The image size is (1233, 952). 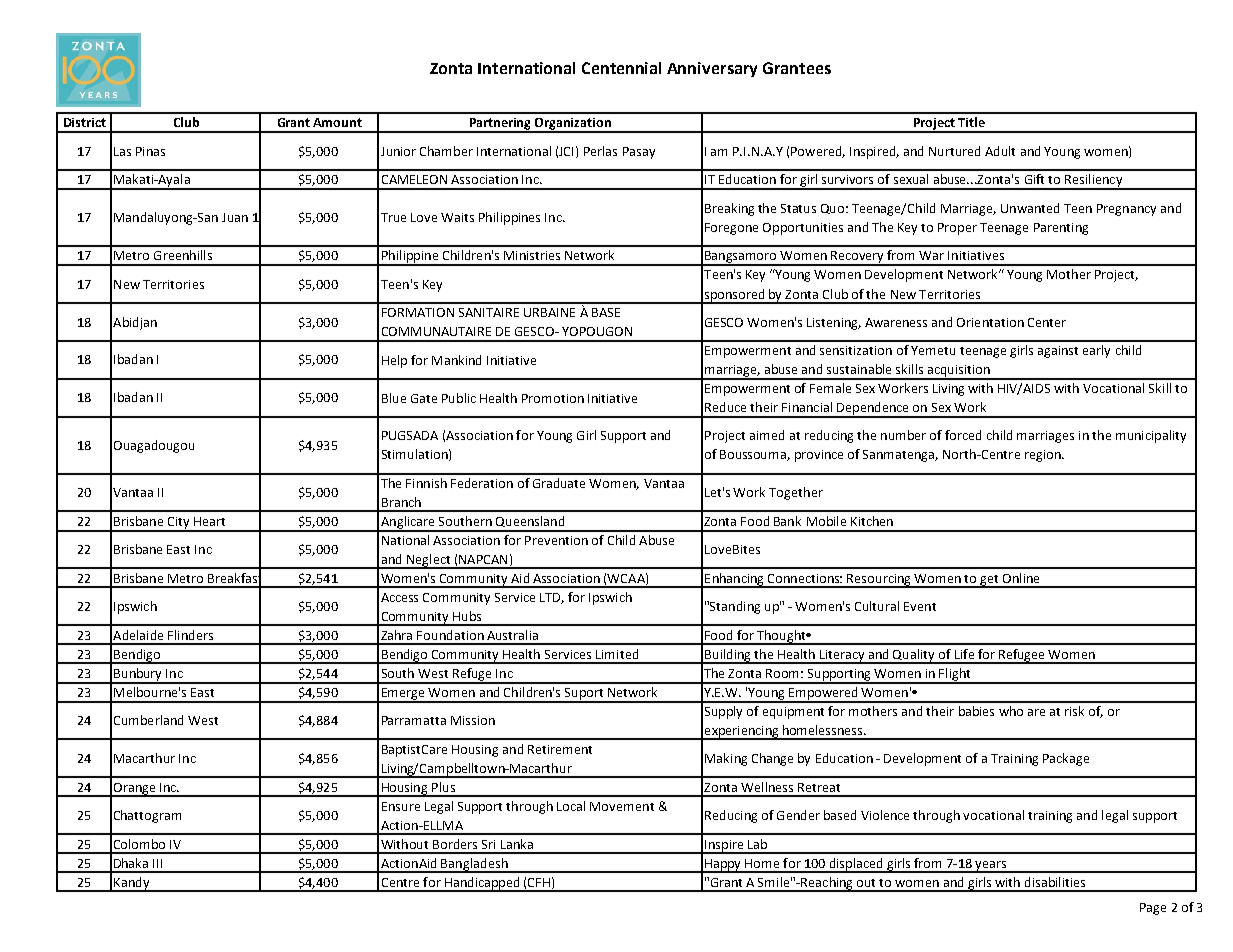 I want to click on region, so click(x=1044, y=456).
